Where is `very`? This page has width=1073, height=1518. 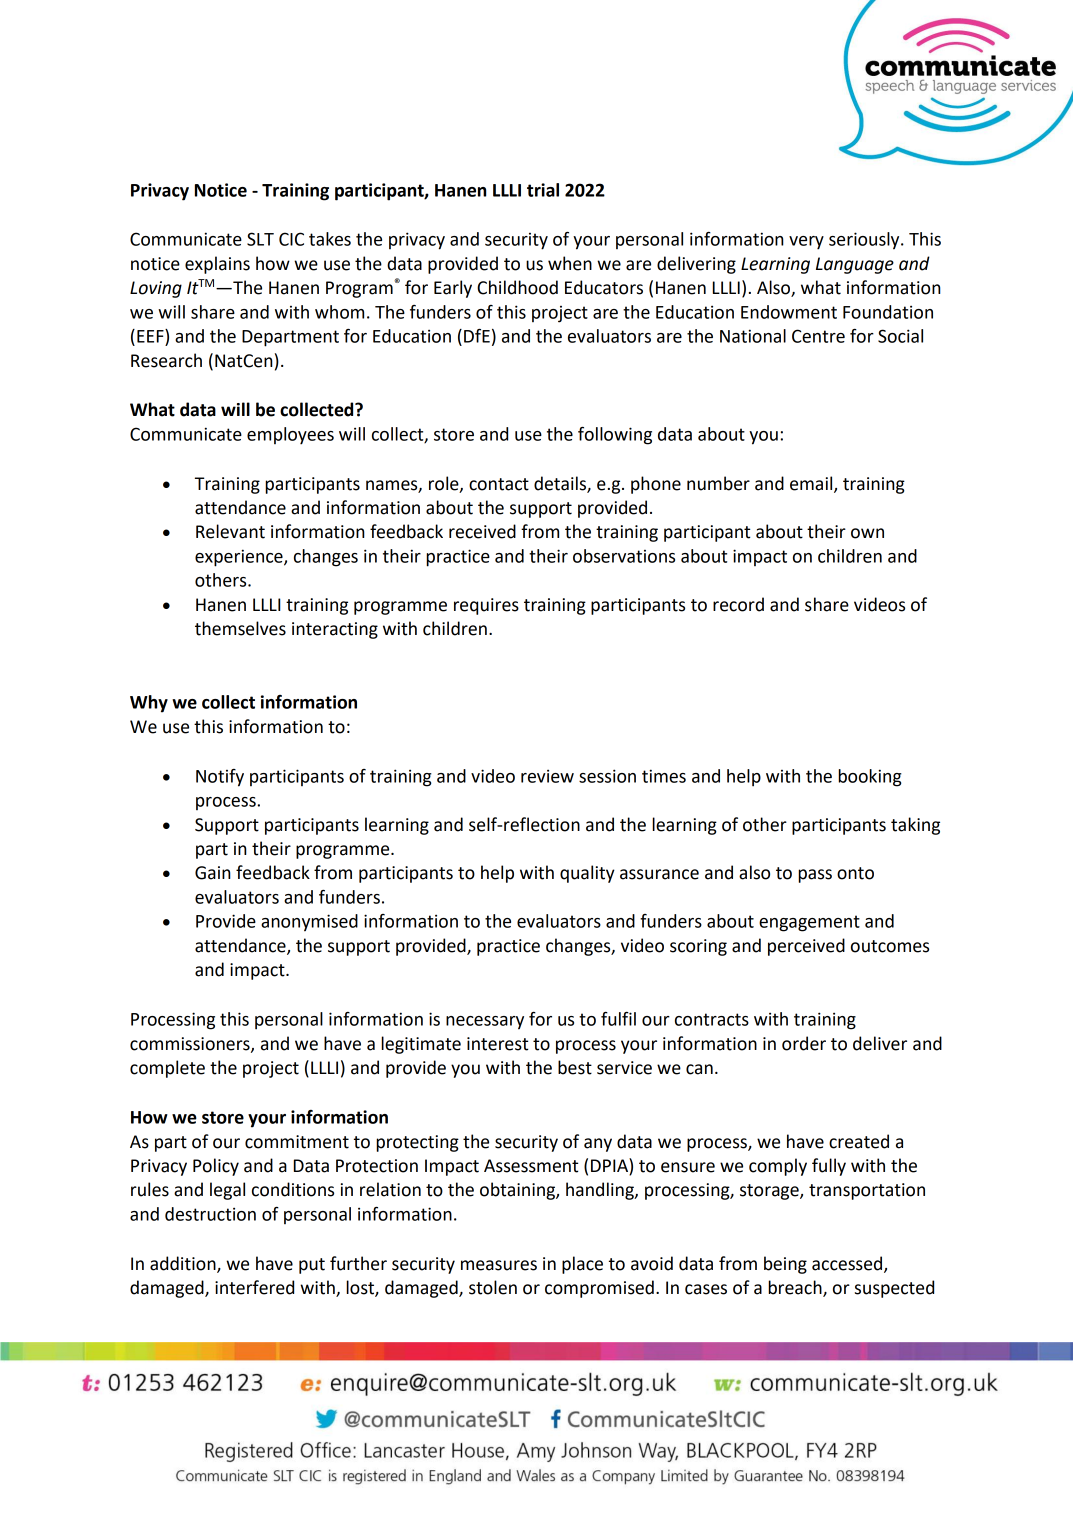
very is located at coordinates (806, 243).
